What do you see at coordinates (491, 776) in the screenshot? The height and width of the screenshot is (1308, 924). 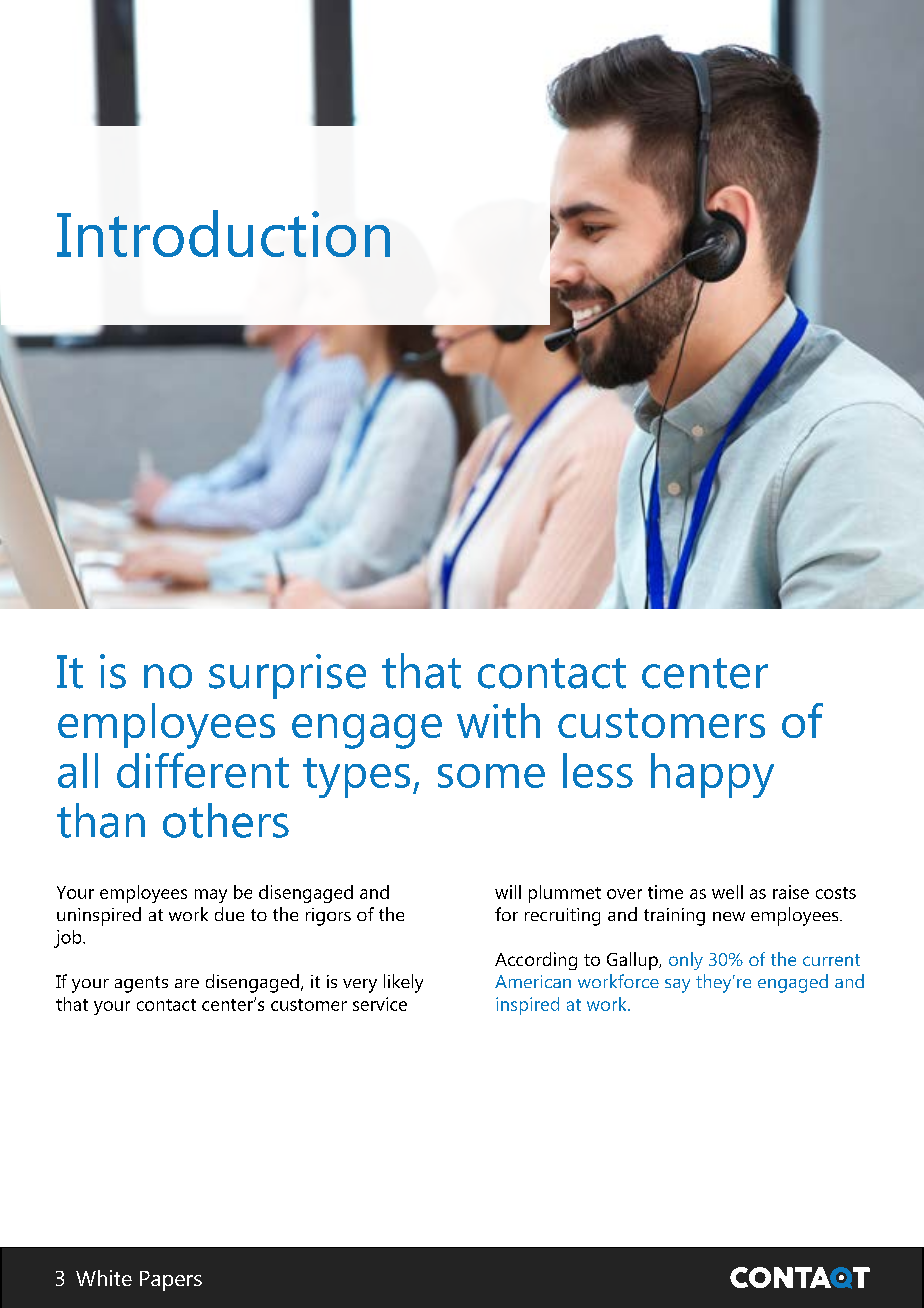 I see `some` at bounding box center [491, 776].
